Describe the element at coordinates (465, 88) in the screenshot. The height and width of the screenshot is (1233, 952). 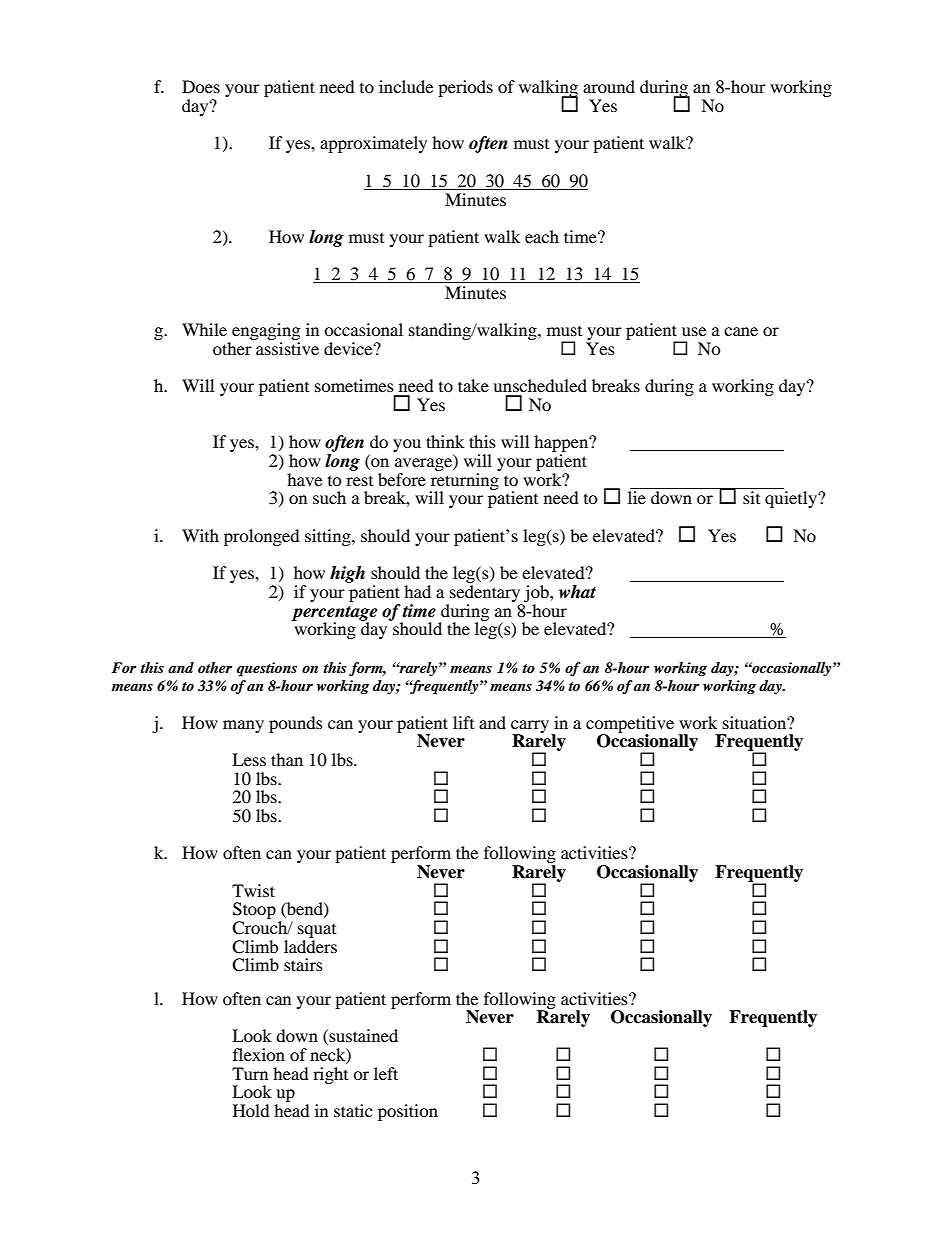
I see `periods` at that location.
